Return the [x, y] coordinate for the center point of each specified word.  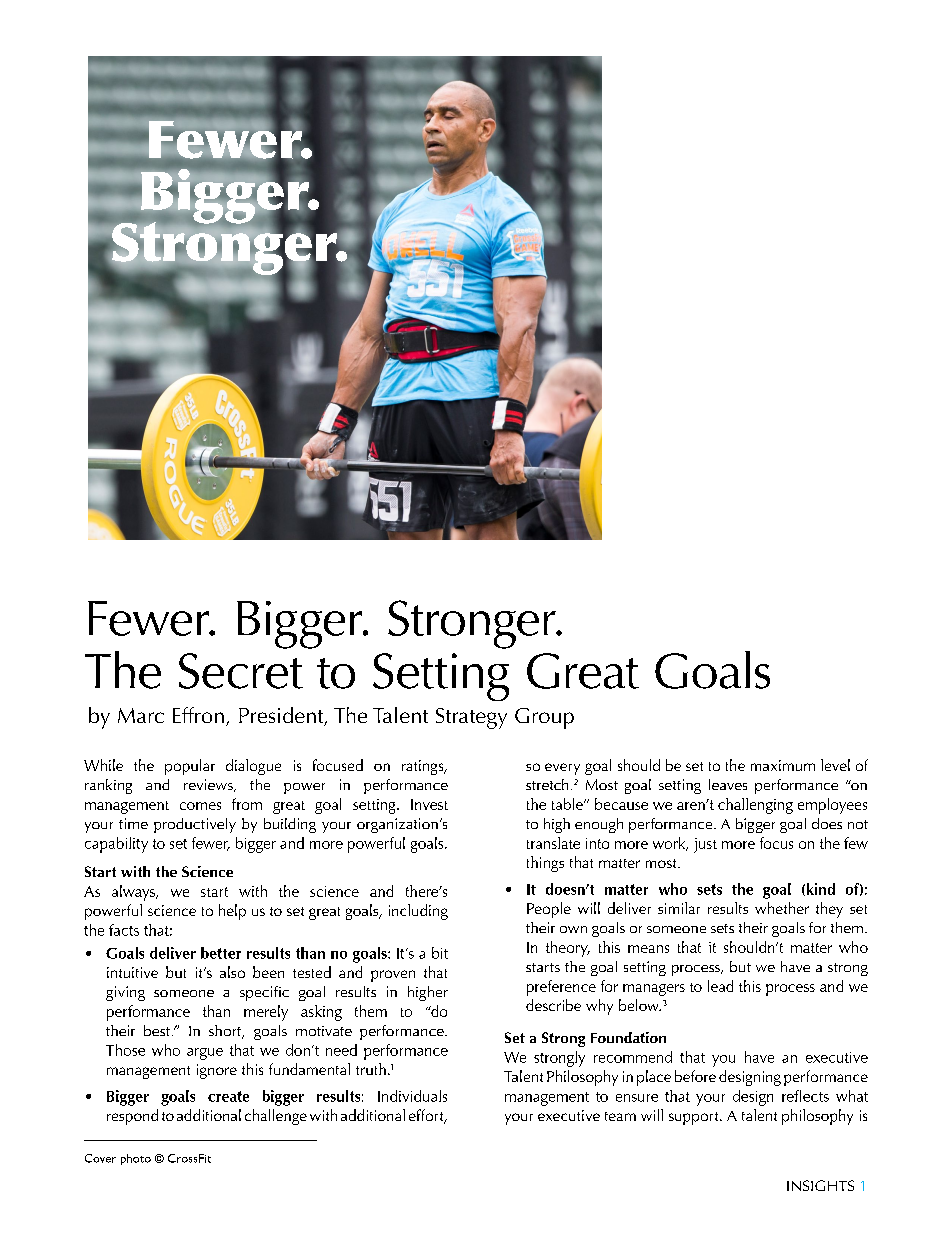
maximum [783, 765]
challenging [755, 806]
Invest [429, 804]
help [232, 912]
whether [782, 908]
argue [205, 1054]
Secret [241, 671]
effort [427, 1116]
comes [200, 806]
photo [136, 1159]
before [695, 1076]
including [418, 912]
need [341, 1050]
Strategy [471, 718]
